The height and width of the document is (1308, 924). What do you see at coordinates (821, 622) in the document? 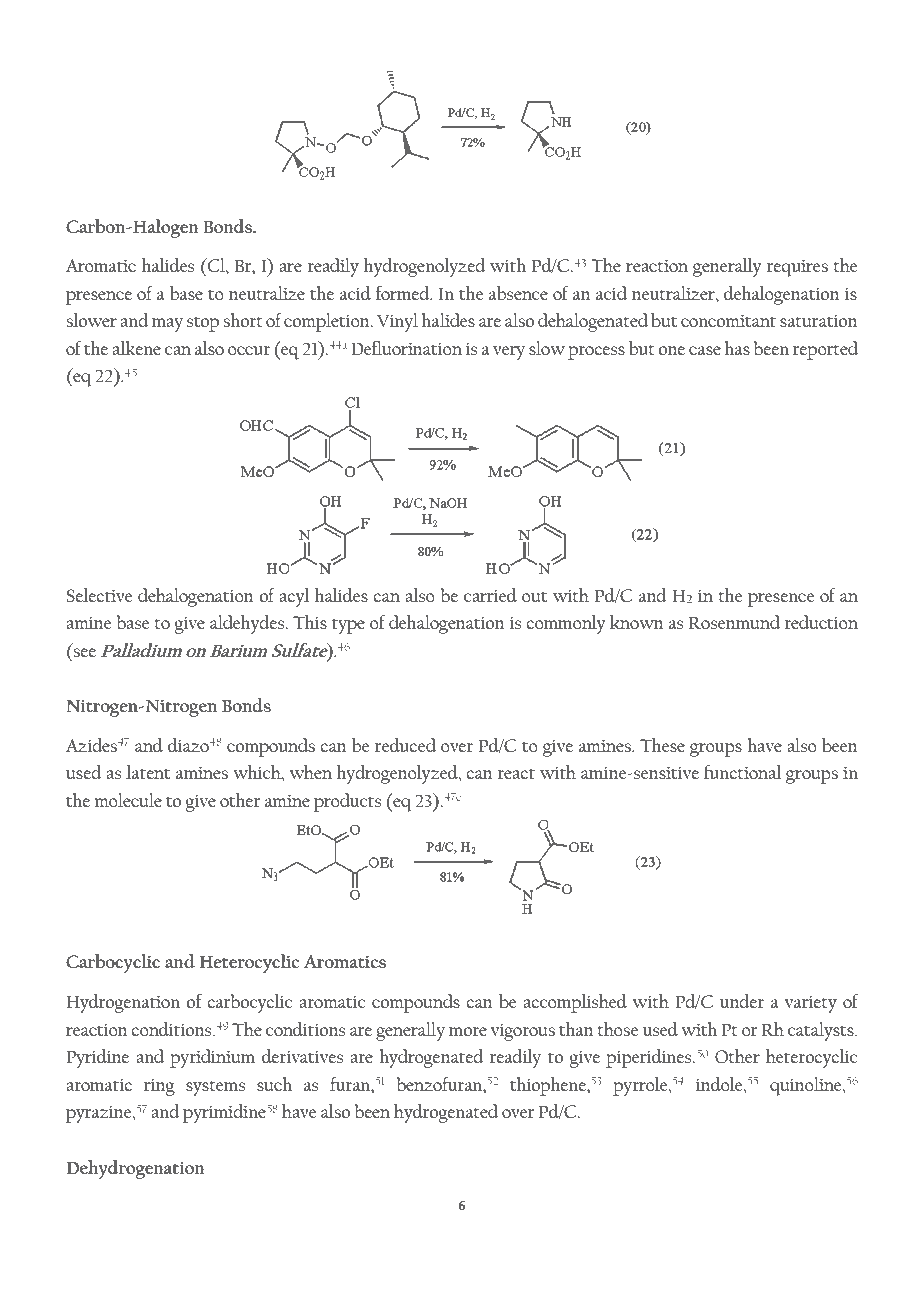
I see `reduction` at bounding box center [821, 622].
